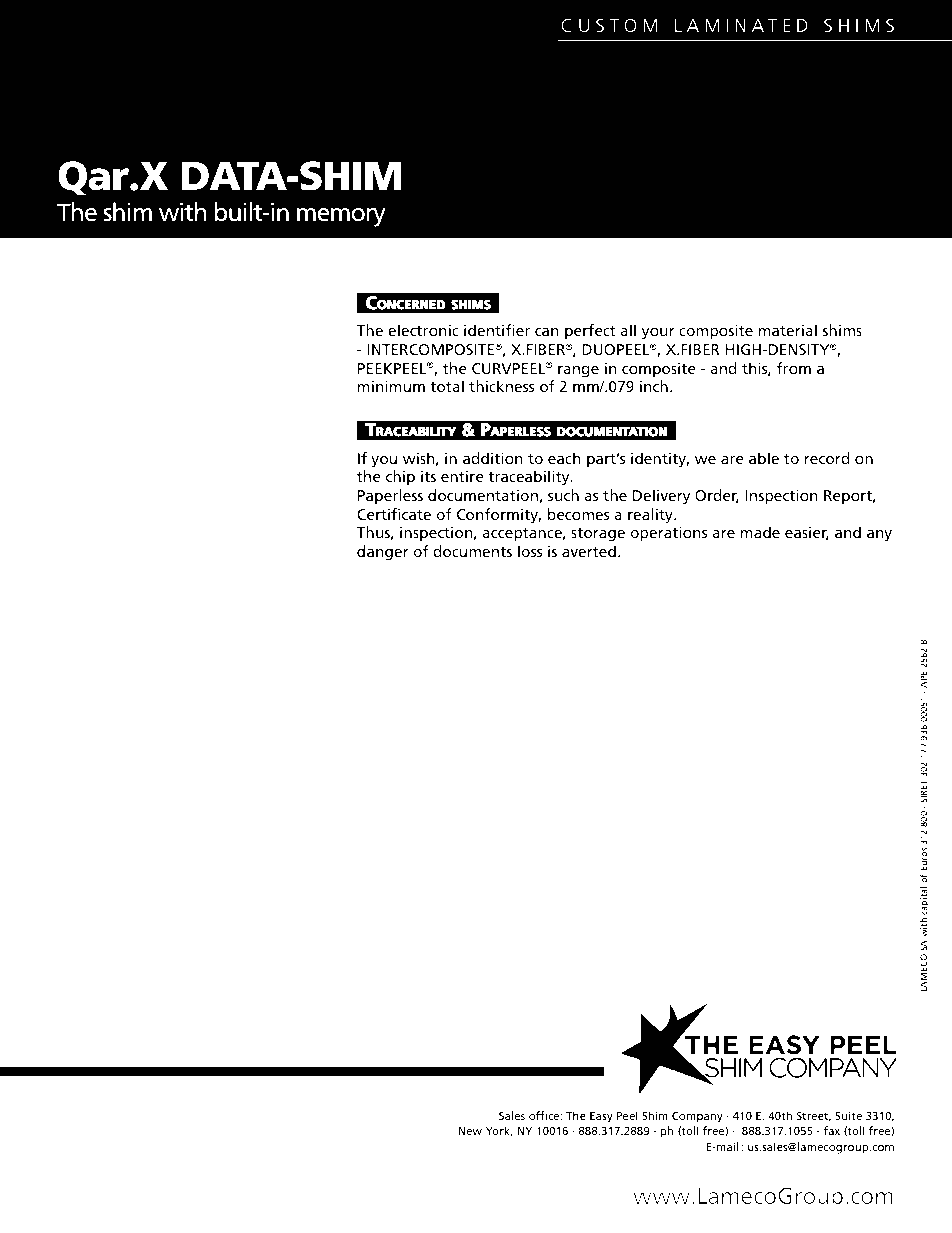  Describe the element at coordinates (470, 1131) in the image. I see `New` at that location.
